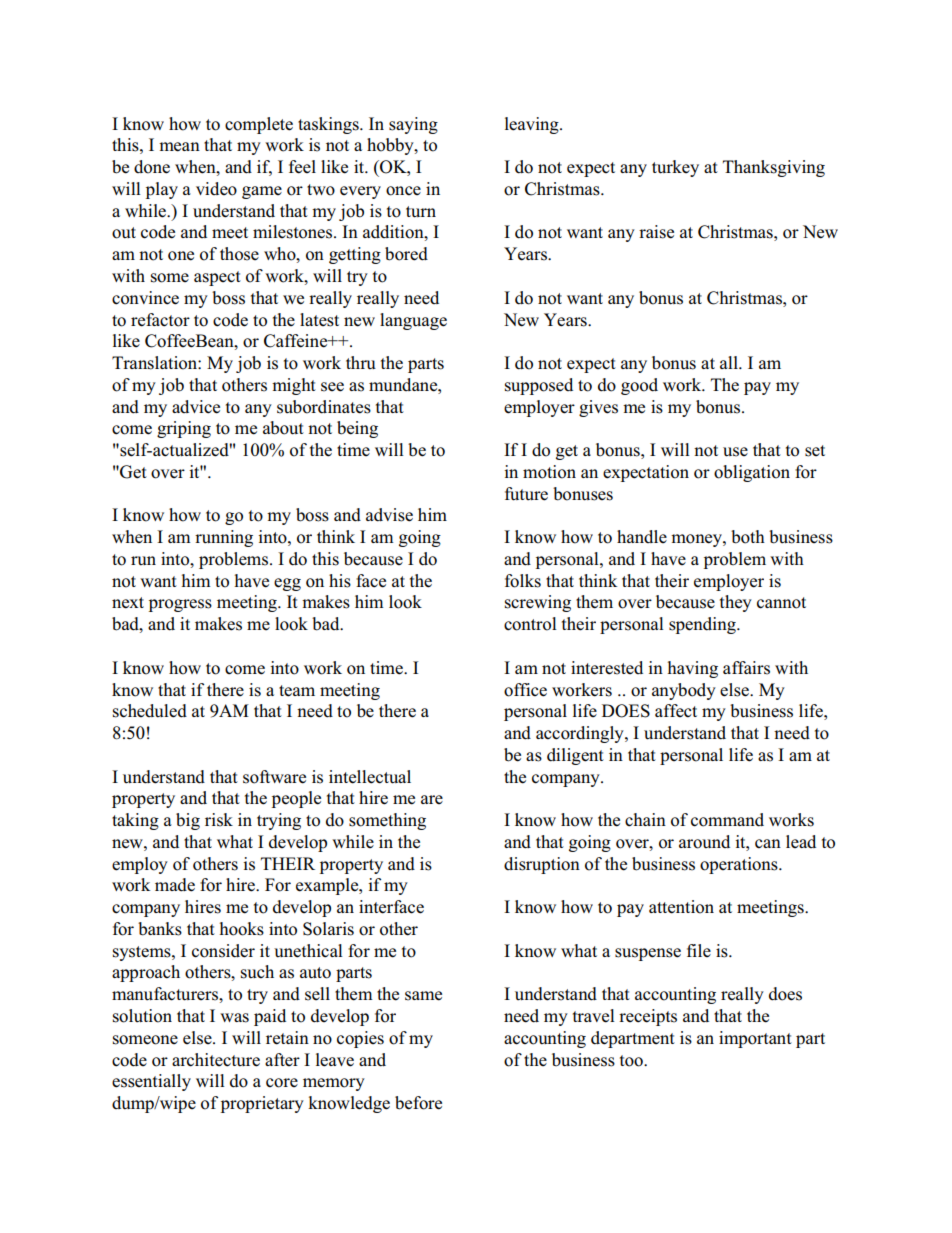  What do you see at coordinates (418, 1103) in the document?
I see `before` at bounding box center [418, 1103].
